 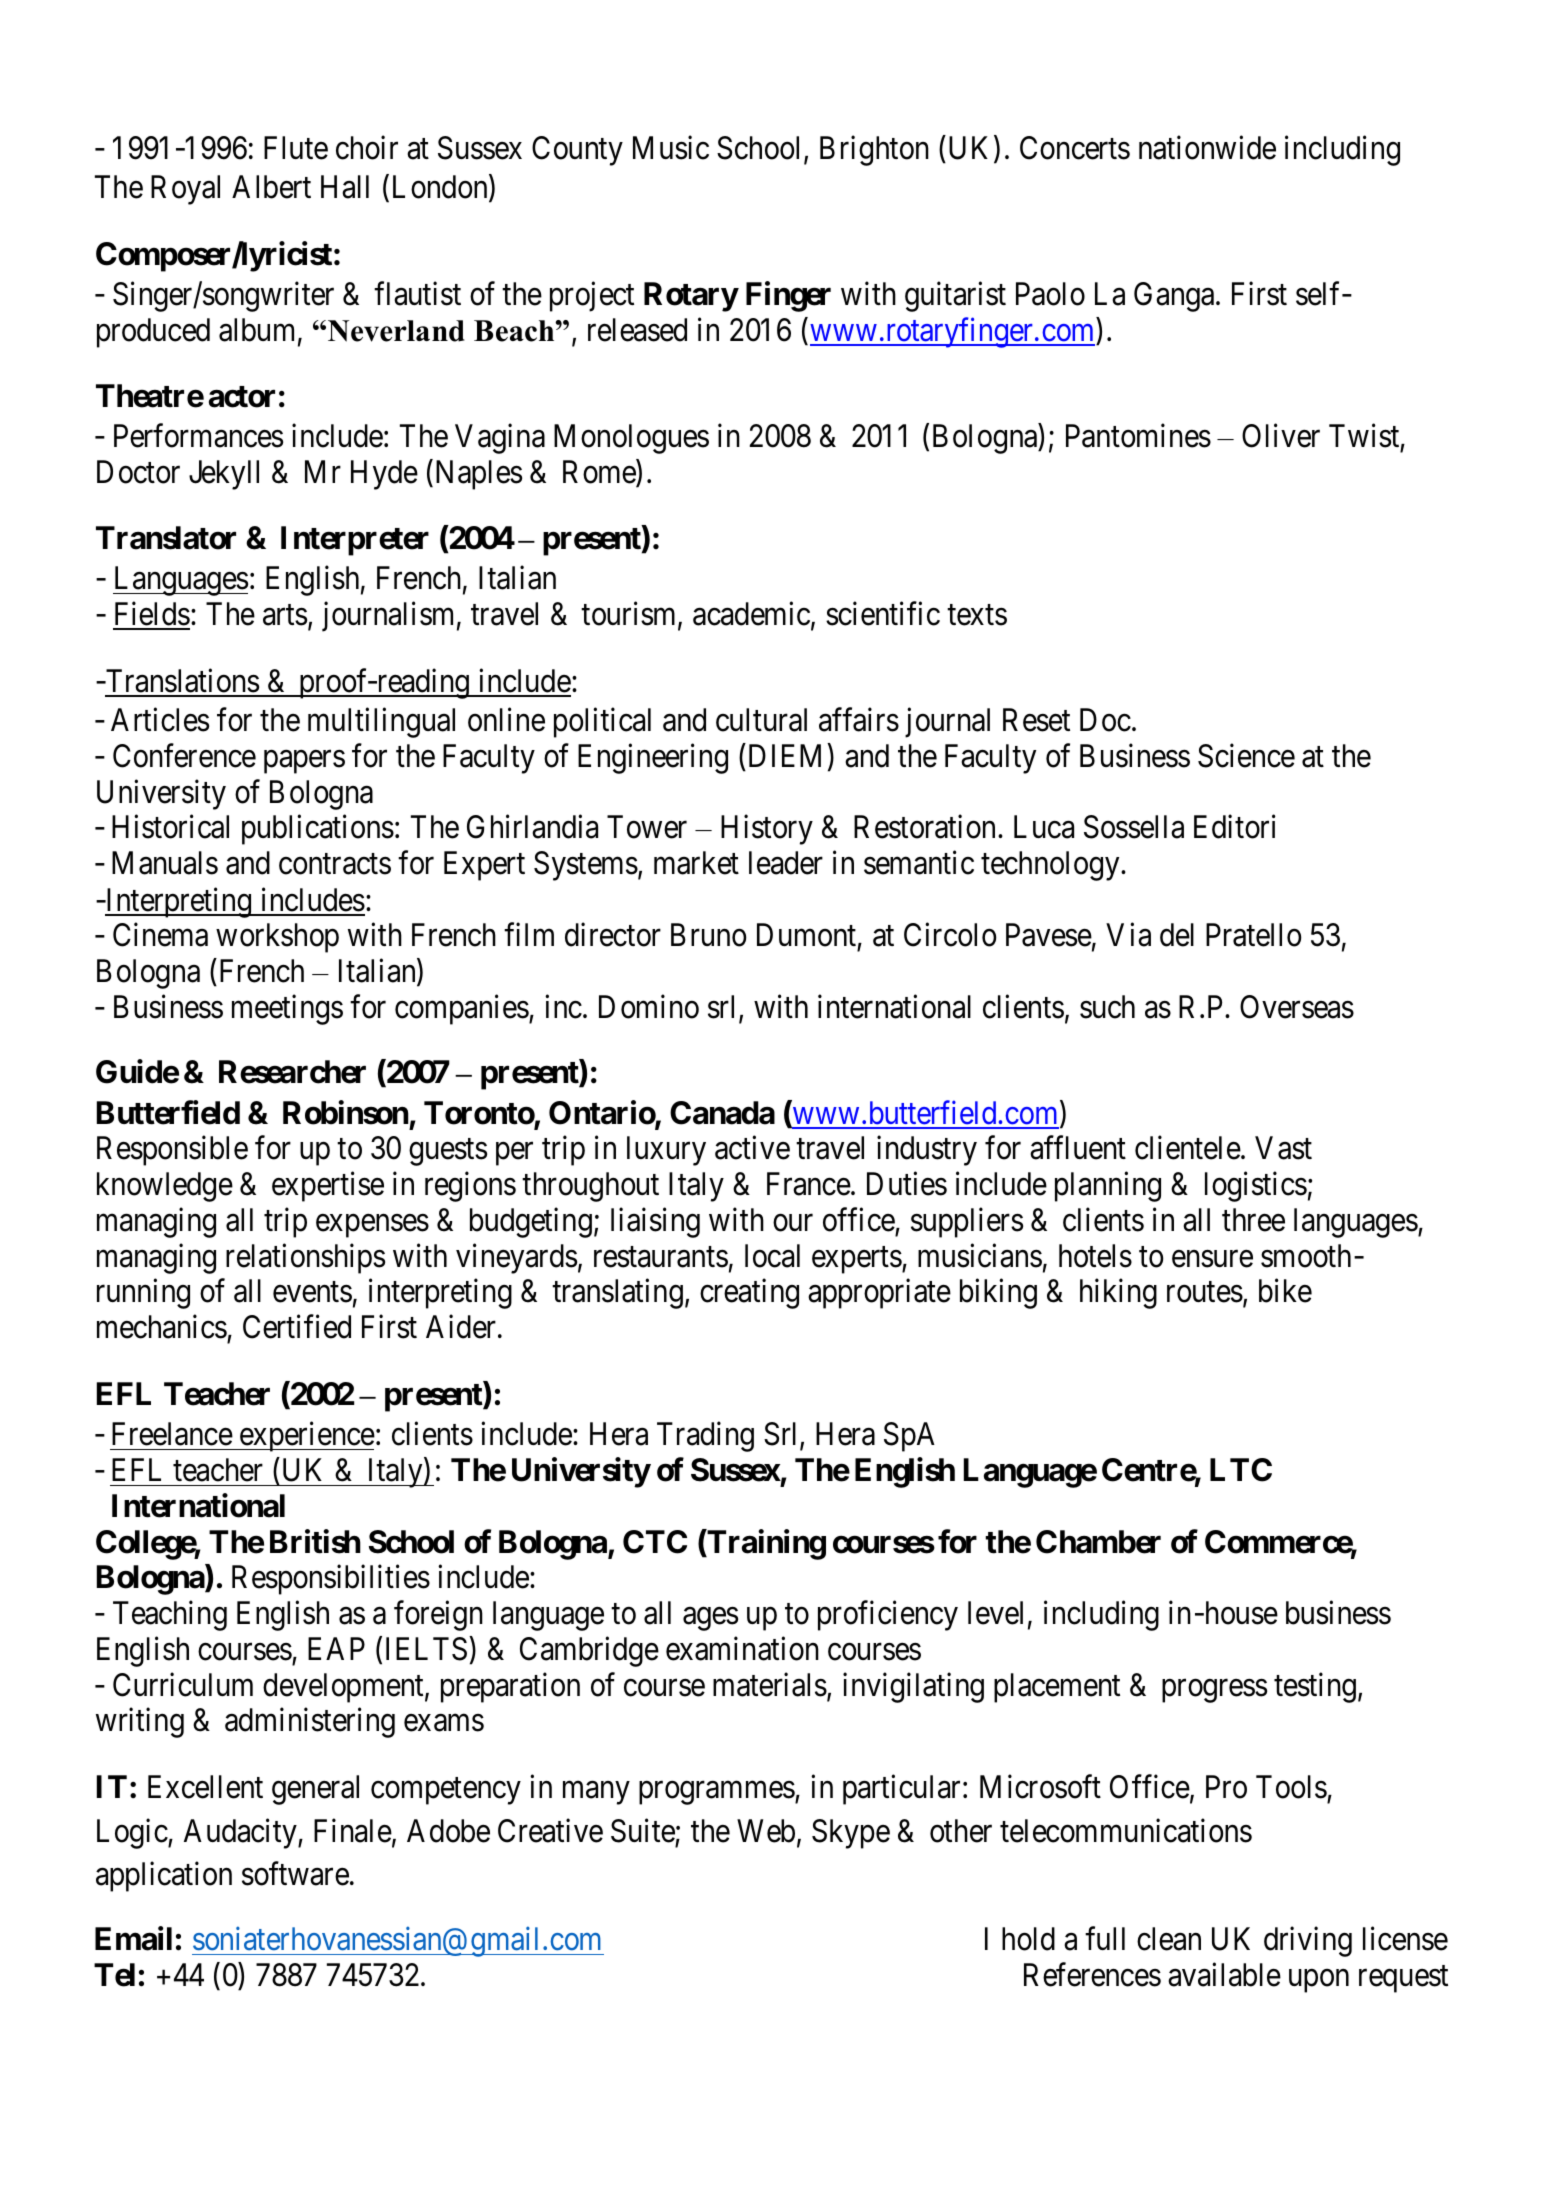 I want to click on arts, so click(x=285, y=615).
